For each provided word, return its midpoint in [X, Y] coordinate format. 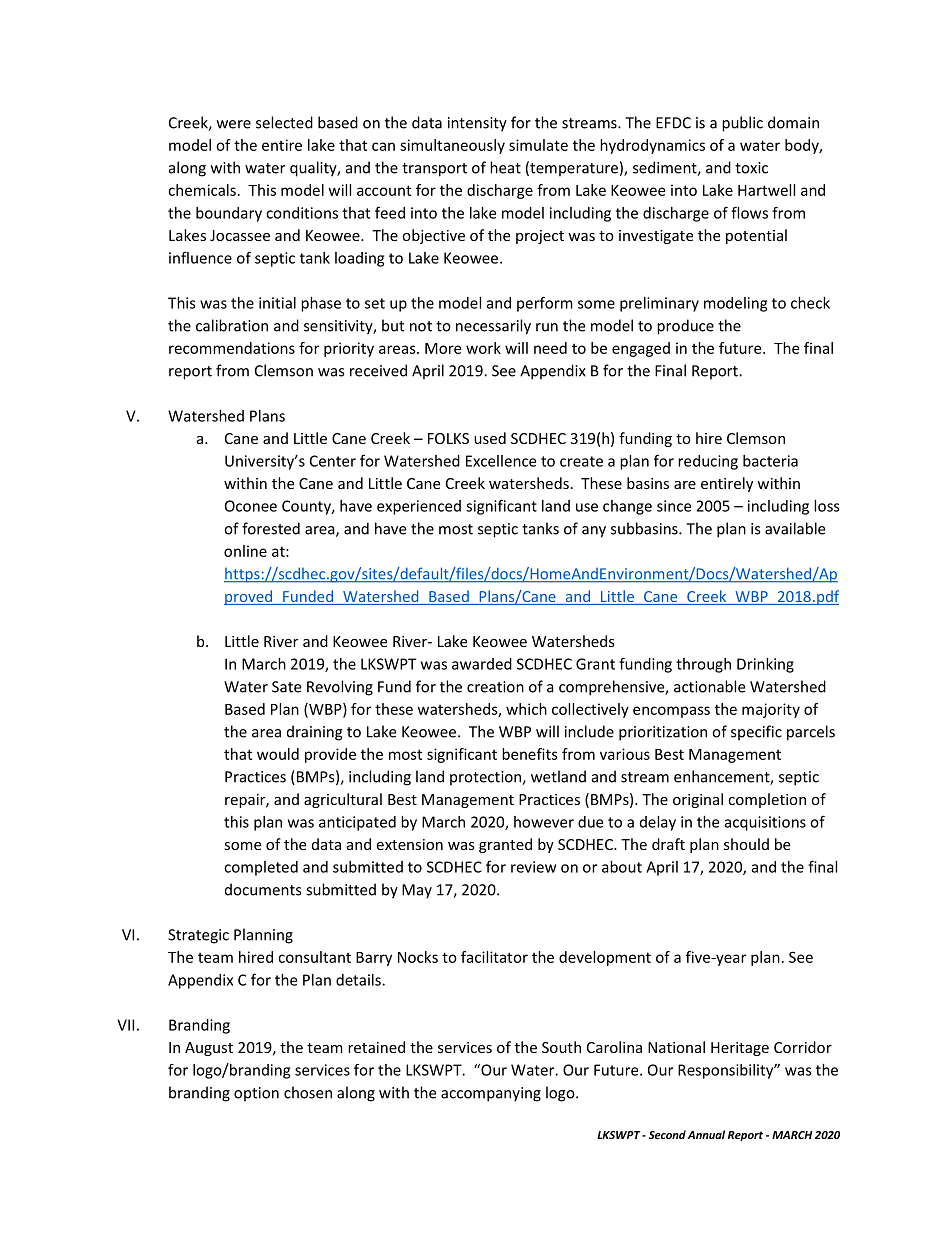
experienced [419, 507]
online [245, 551]
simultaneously [452, 146]
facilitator [494, 957]
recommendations [232, 348]
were [234, 124]
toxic [751, 168]
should [746, 844]
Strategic [198, 936]
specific [756, 733]
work [483, 348]
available [795, 528]
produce [685, 327]
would [278, 754]
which [526, 709]
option [256, 1094]
